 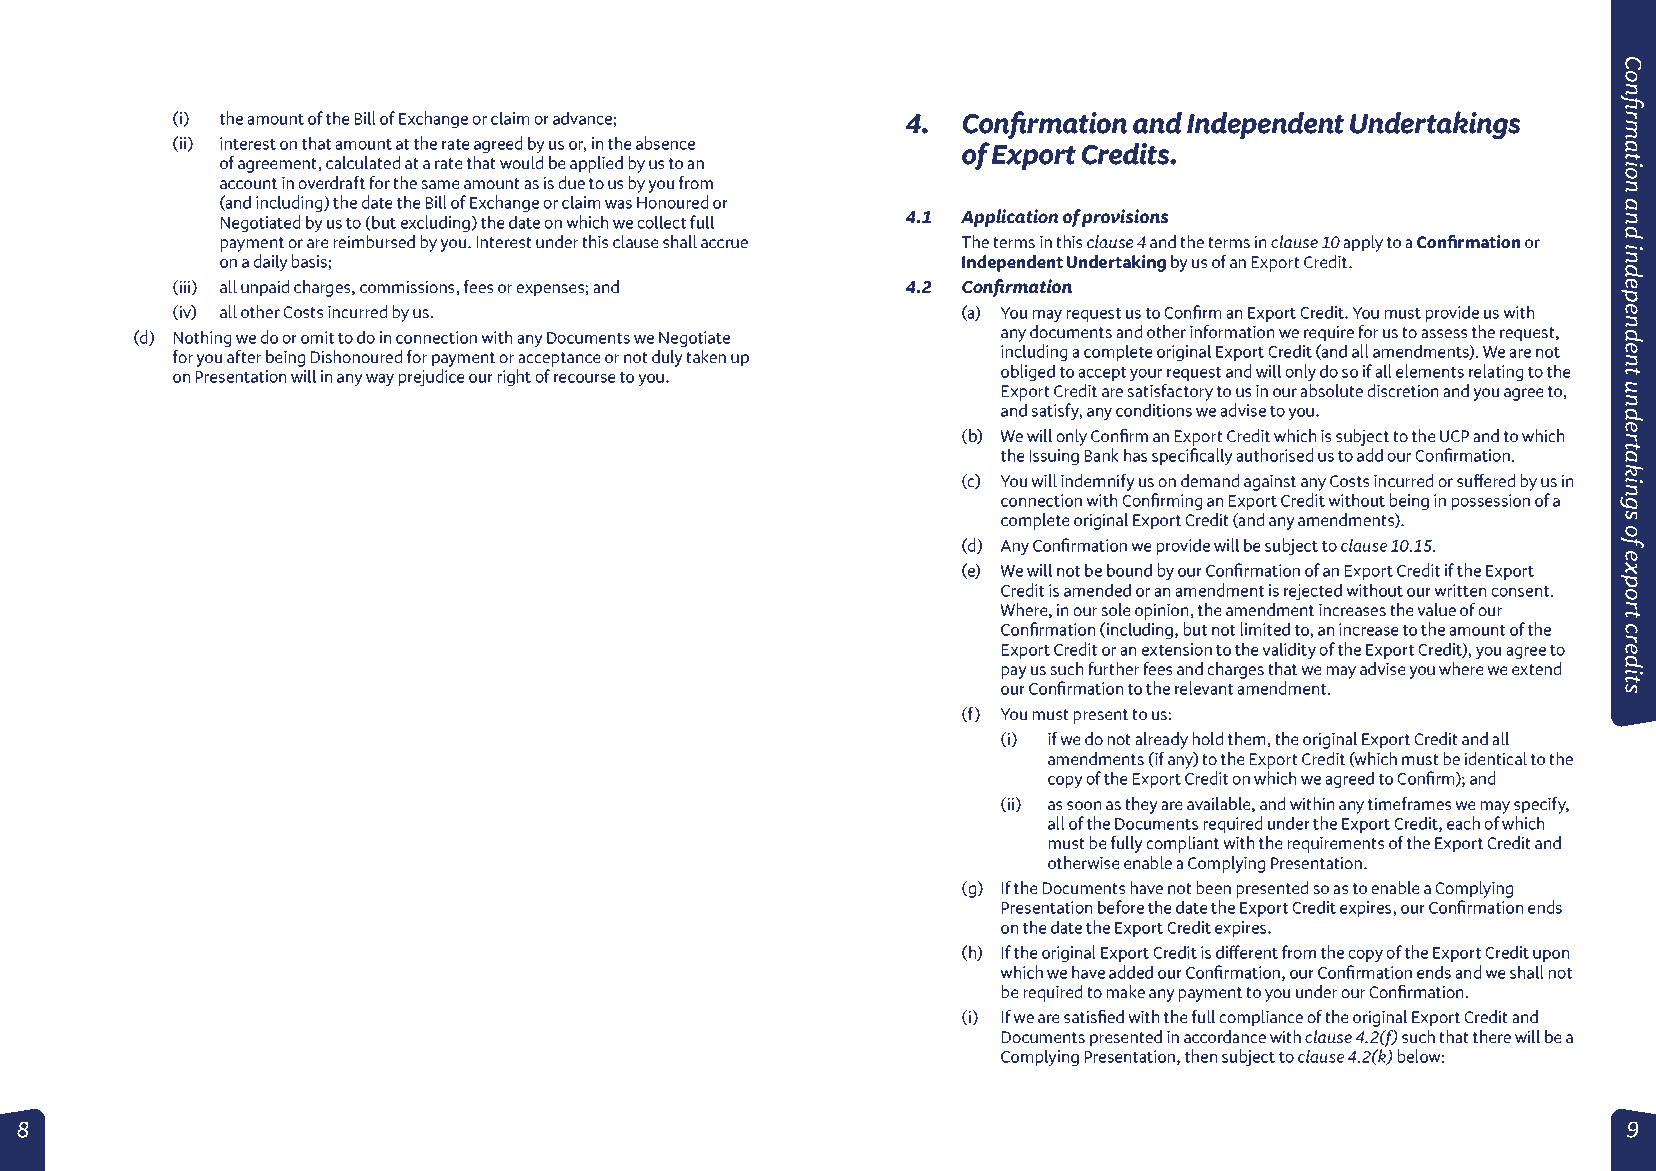 What do you see at coordinates (1141, 805) in the screenshot?
I see `they` at bounding box center [1141, 805].
